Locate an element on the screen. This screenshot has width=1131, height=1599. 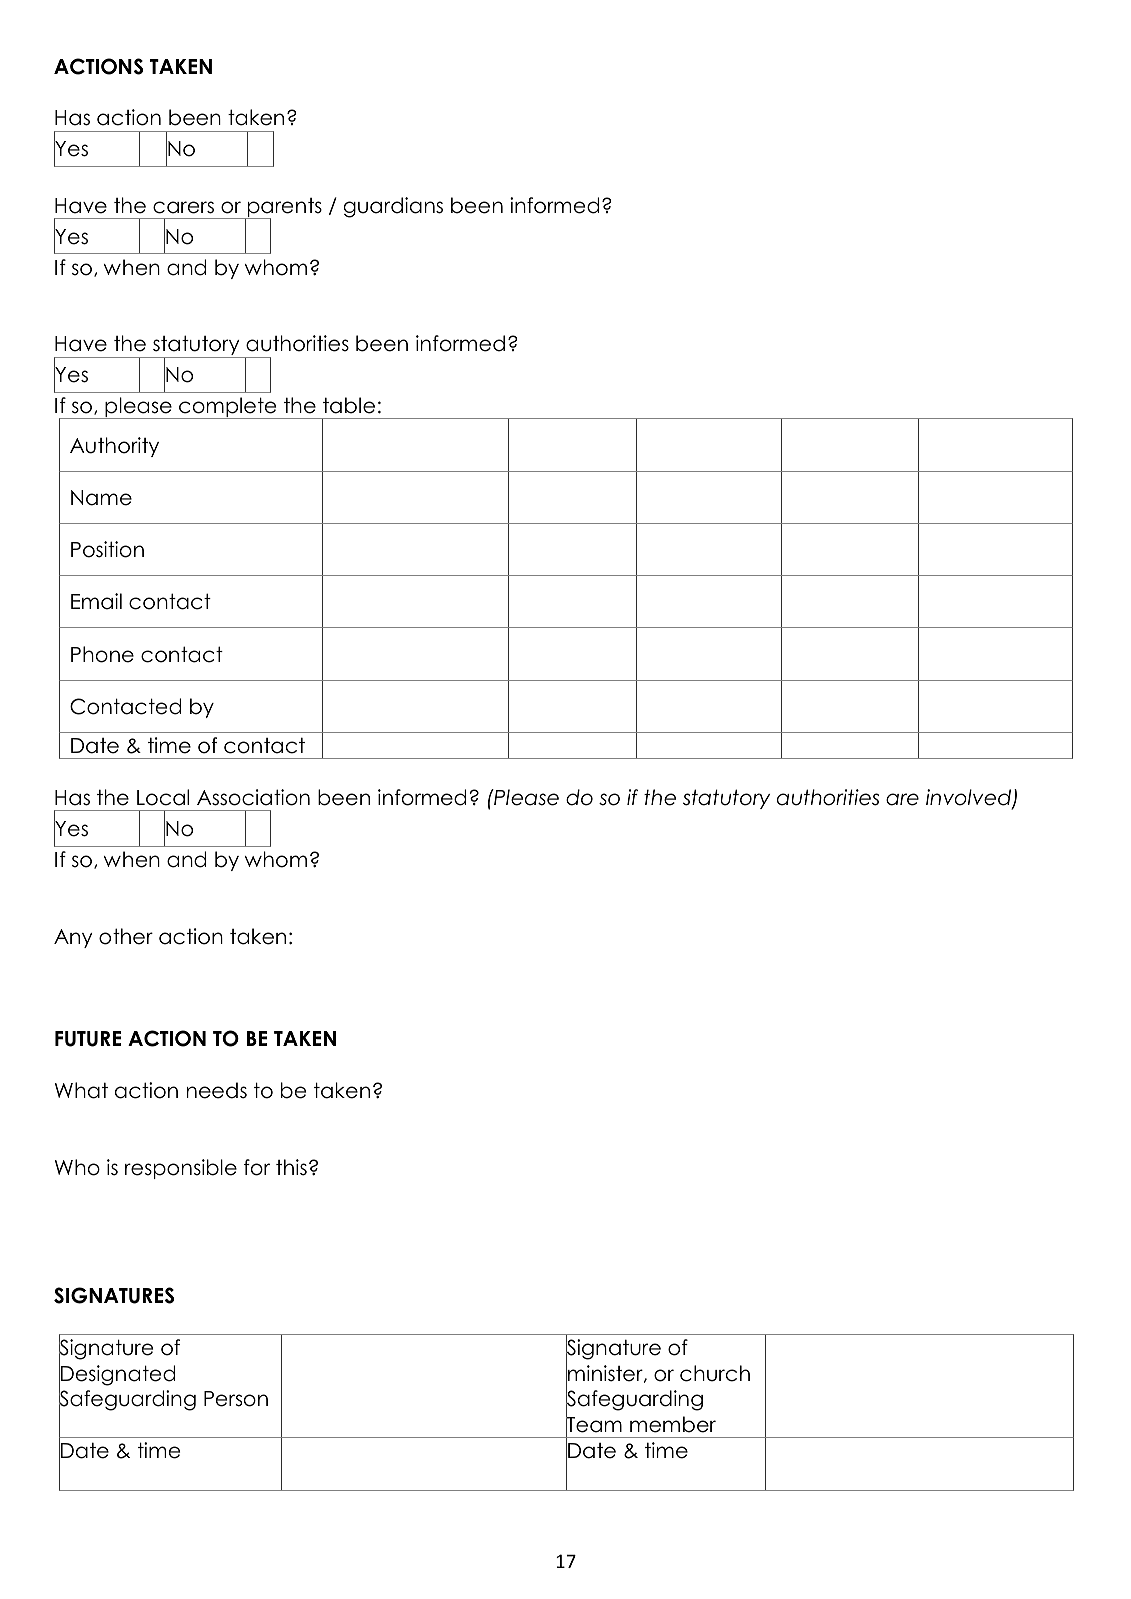
What is located at coordinates (81, 1090).
